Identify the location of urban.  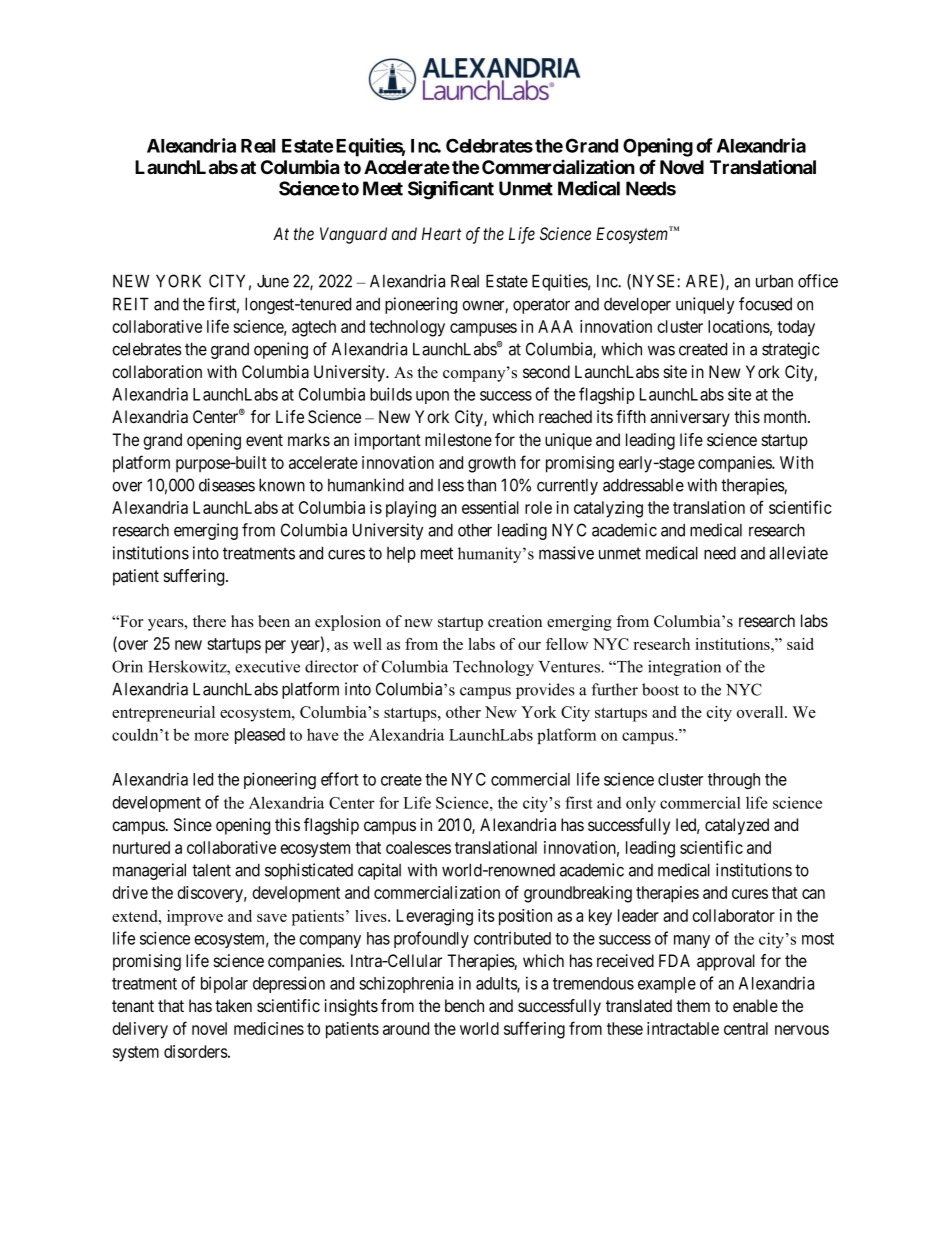
(774, 281).
